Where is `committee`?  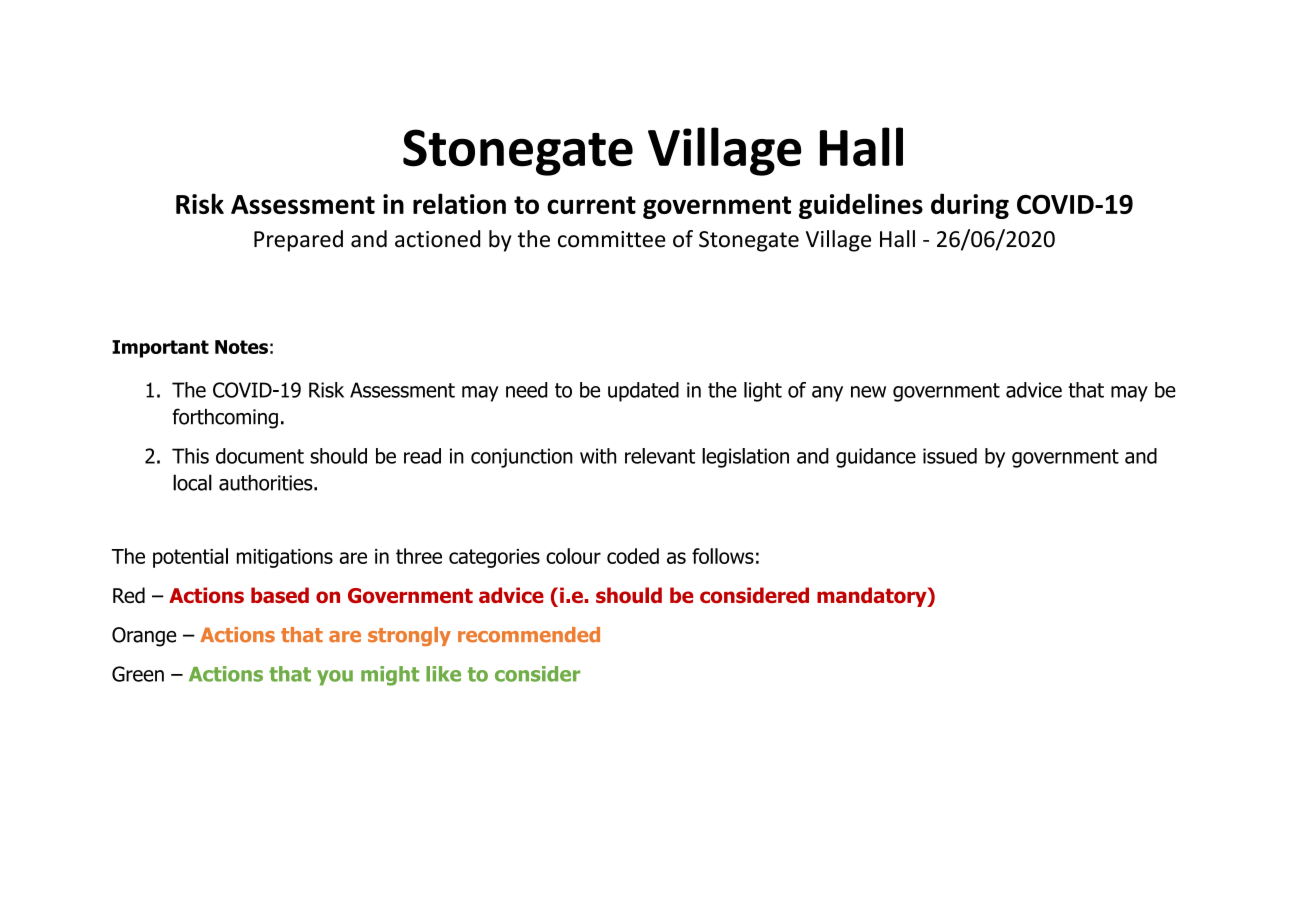
committee is located at coordinates (612, 239).
